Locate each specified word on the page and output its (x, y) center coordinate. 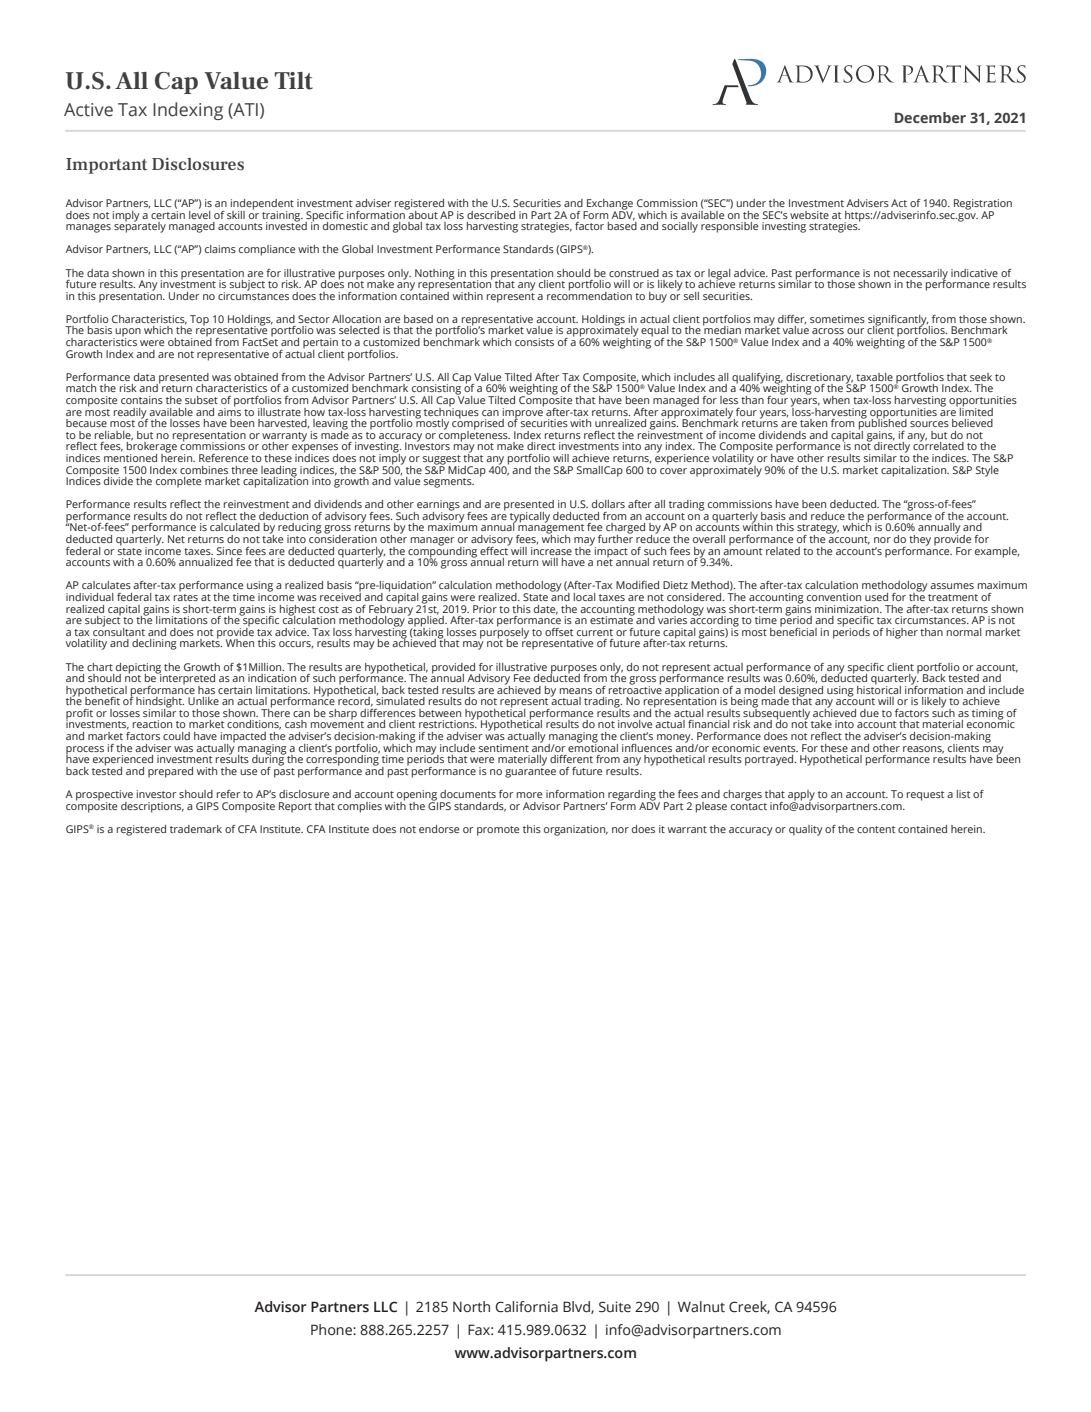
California (526, 1307)
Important (106, 166)
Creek (749, 1307)
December (930, 117)
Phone (332, 1330)
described (491, 215)
